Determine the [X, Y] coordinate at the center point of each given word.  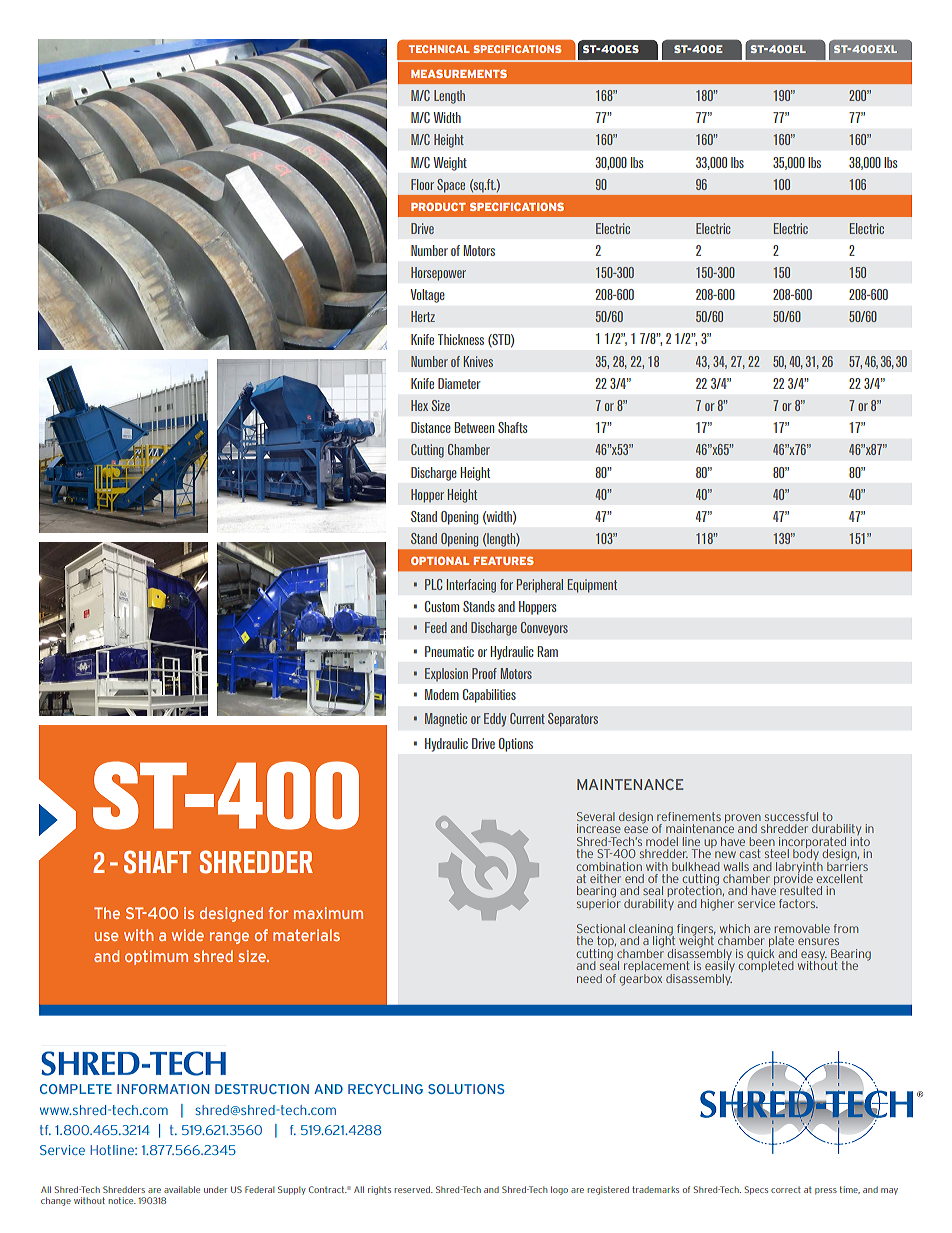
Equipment [592, 586]
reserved [413, 1189]
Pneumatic [449, 651]
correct [786, 1190]
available [182, 1189]
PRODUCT [438, 206]
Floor [422, 184]
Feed [436, 627]
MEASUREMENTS [459, 73]
